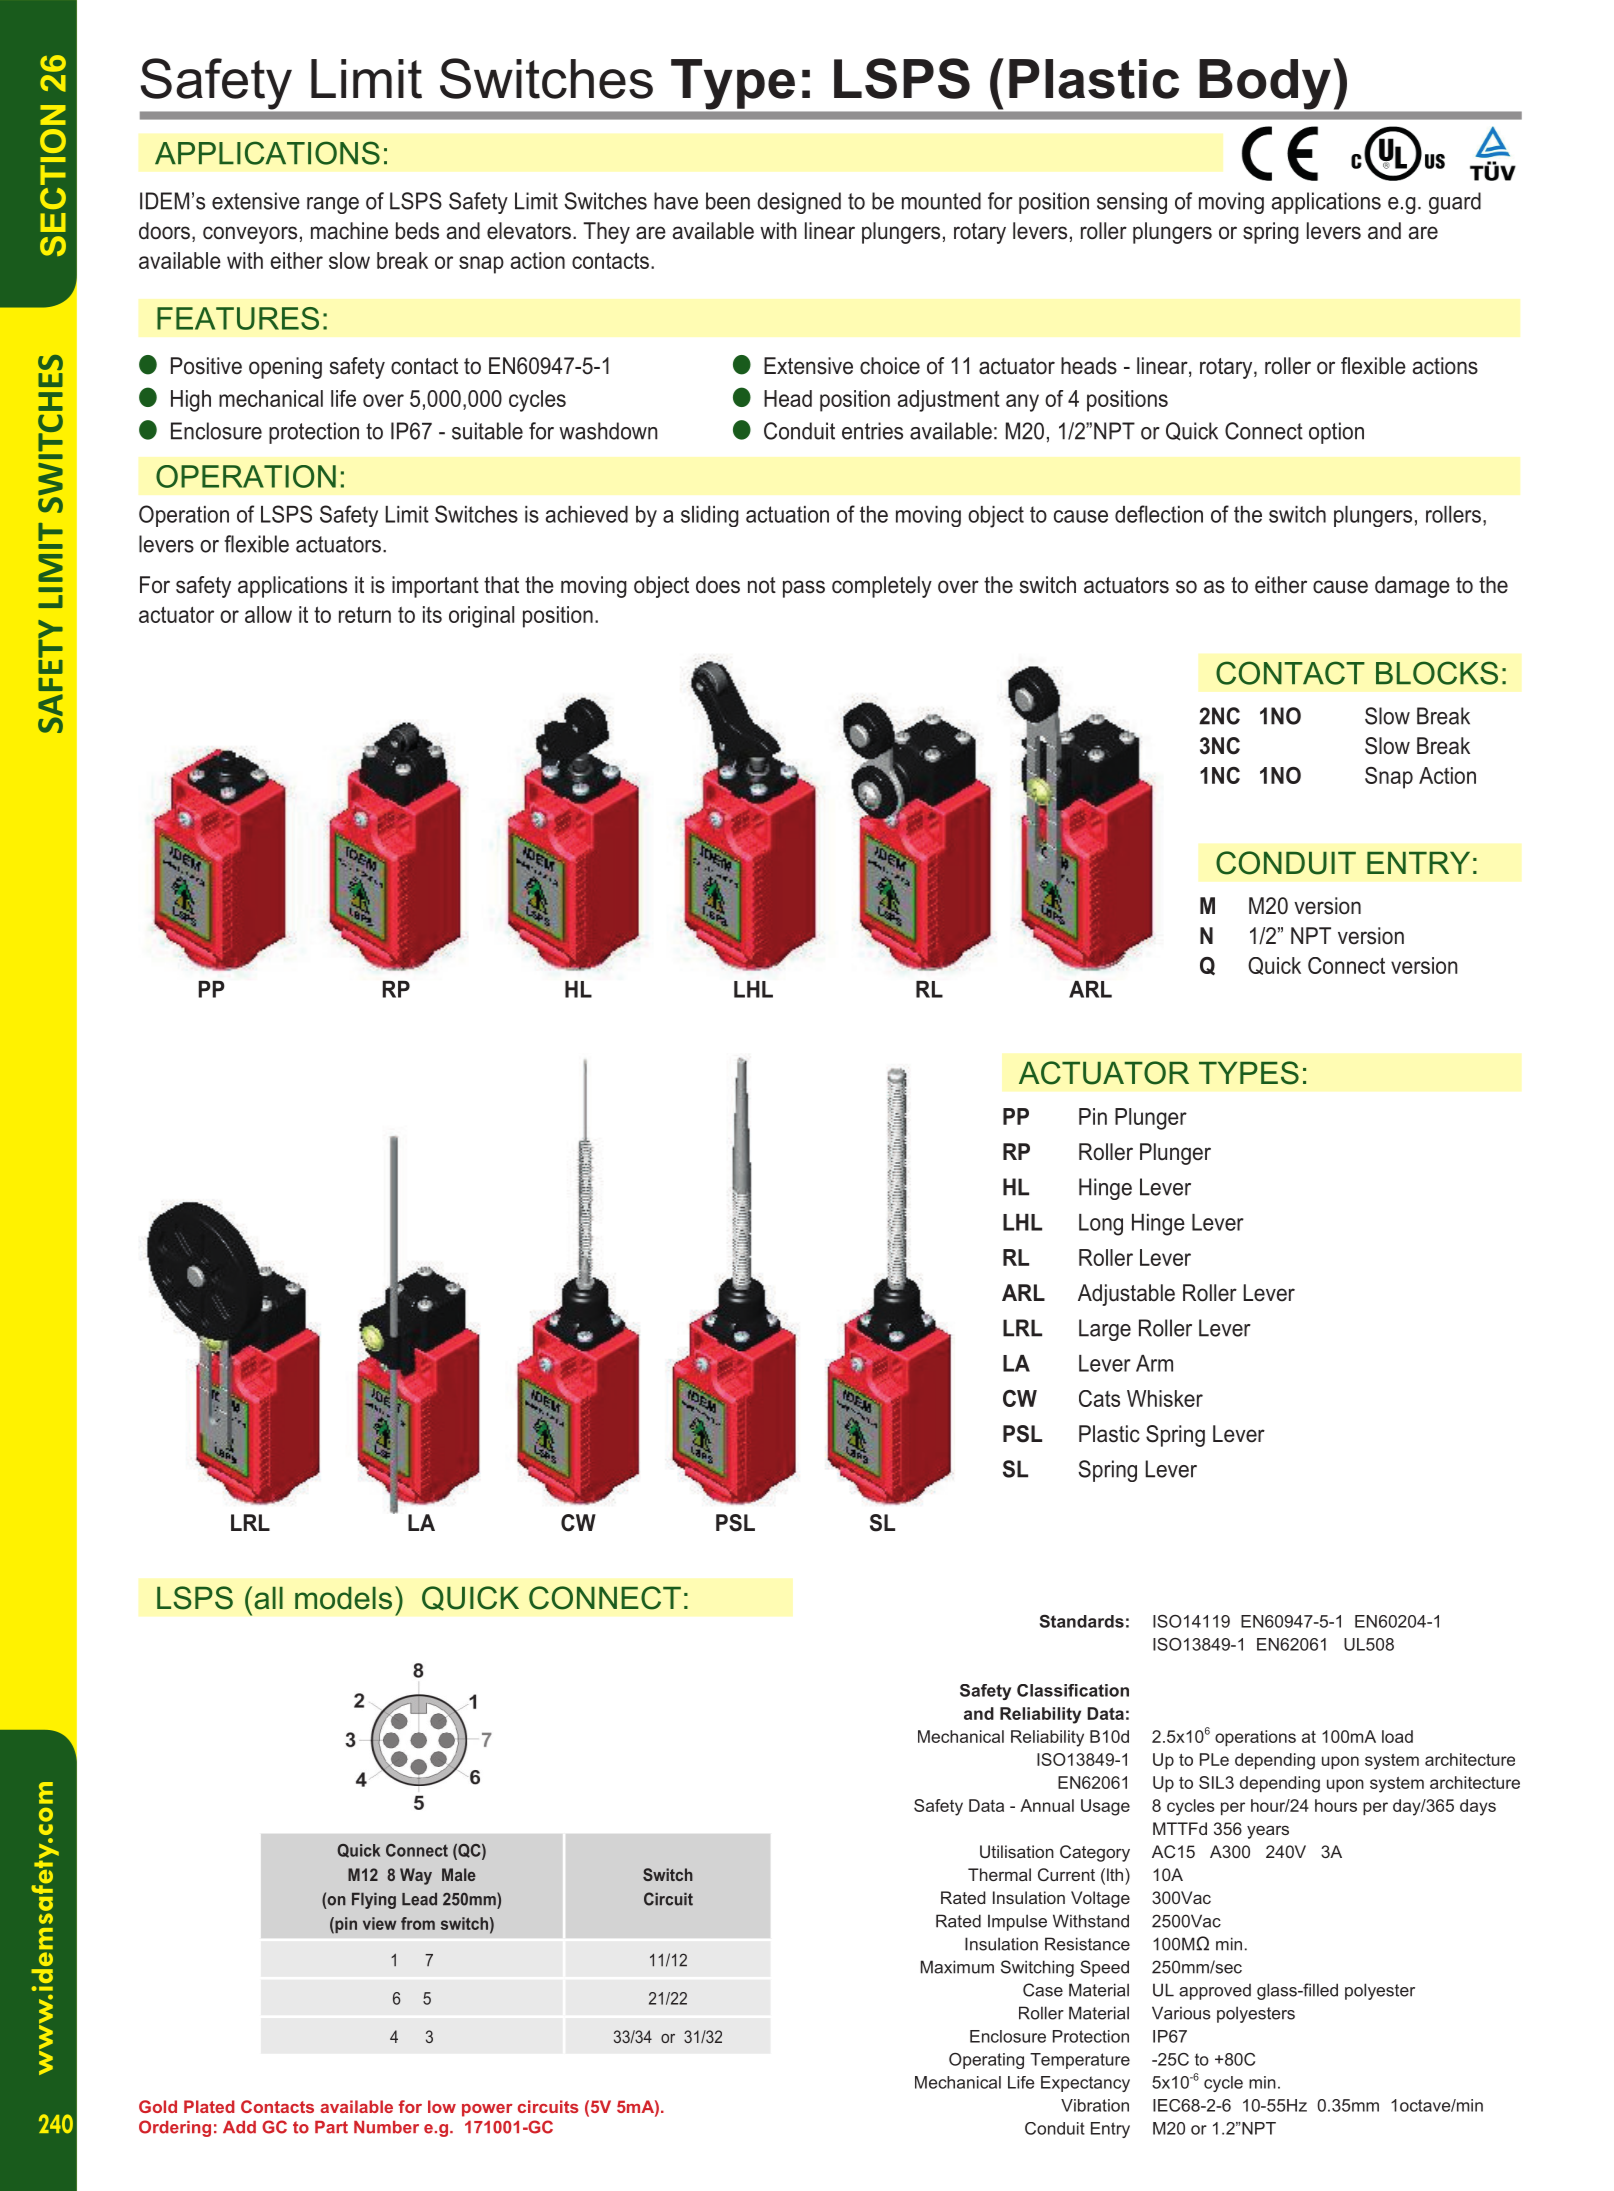 This screenshot has width=1614, height=2191. I want to click on Adjustable, so click(1126, 1295).
